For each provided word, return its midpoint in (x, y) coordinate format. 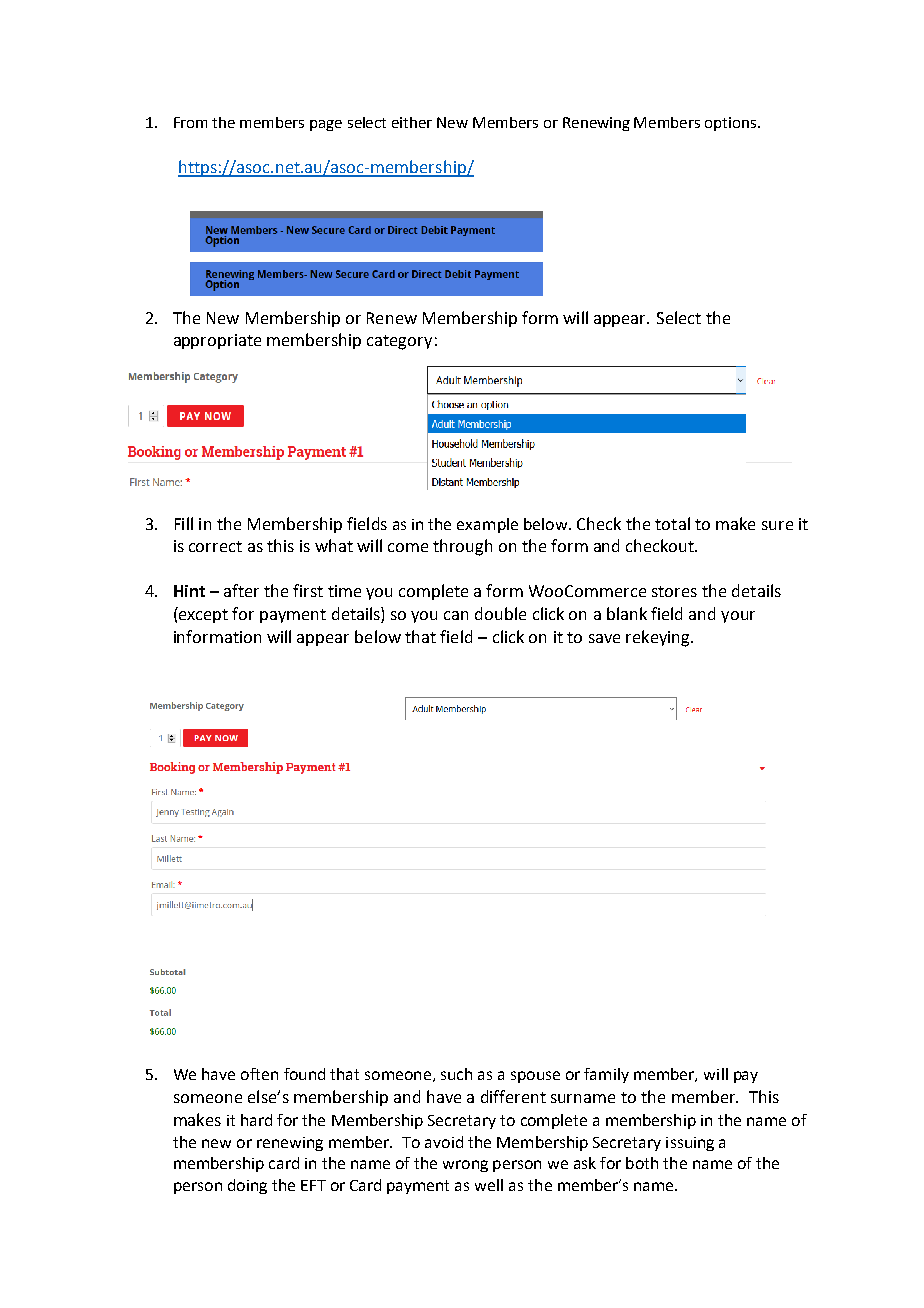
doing (247, 1186)
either (412, 122)
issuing (690, 1144)
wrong (465, 1166)
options (732, 124)
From (190, 122)
